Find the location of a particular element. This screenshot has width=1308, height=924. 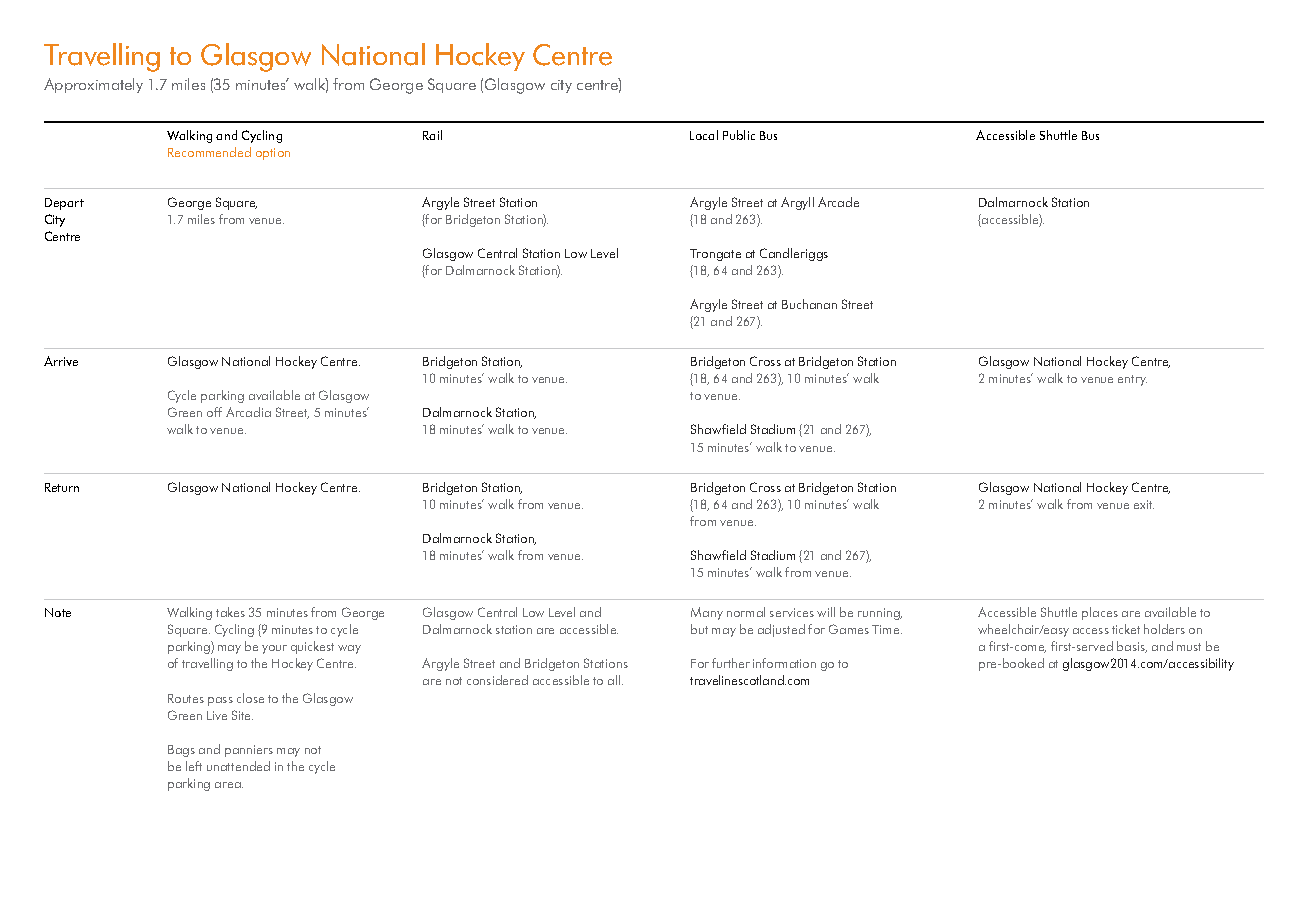

entry is located at coordinates (1132, 380).
